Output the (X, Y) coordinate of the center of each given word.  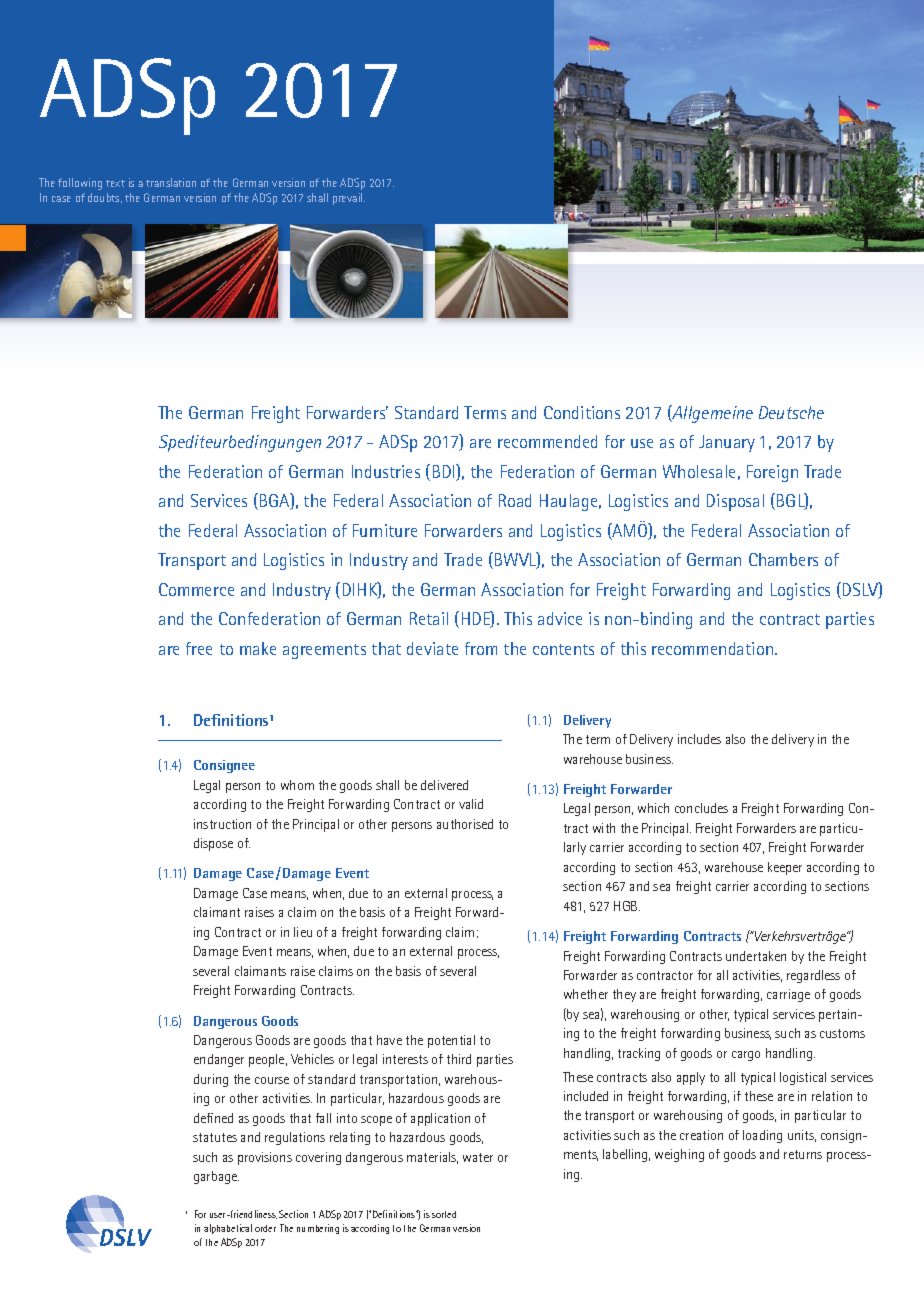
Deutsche (791, 412)
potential (451, 1041)
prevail (349, 199)
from (481, 648)
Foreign (772, 473)
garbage (216, 1177)
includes (699, 739)
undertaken (756, 956)
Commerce (196, 589)
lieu (303, 932)
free (199, 648)
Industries (386, 471)
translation (171, 182)
